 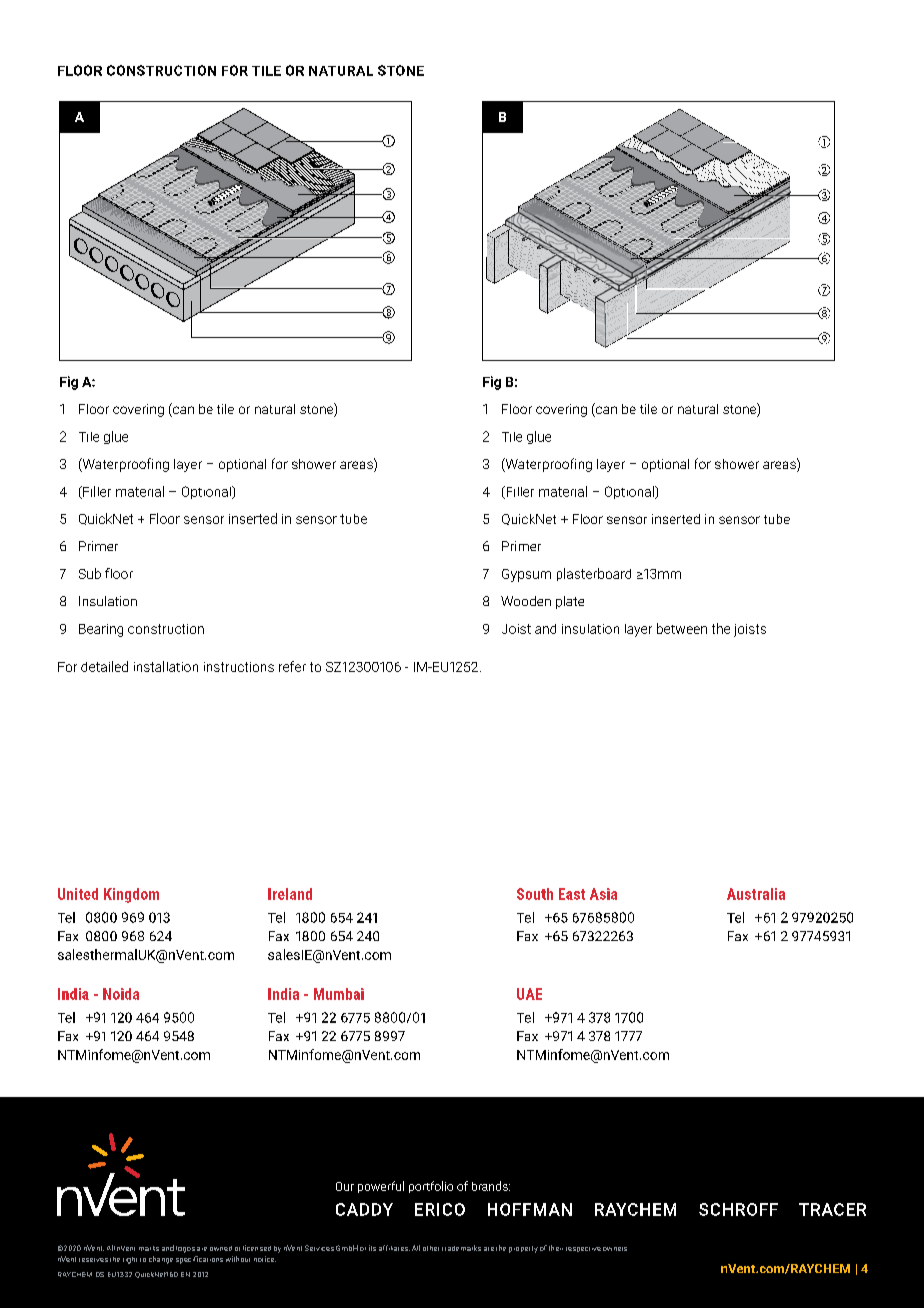 I want to click on United, so click(x=78, y=894).
